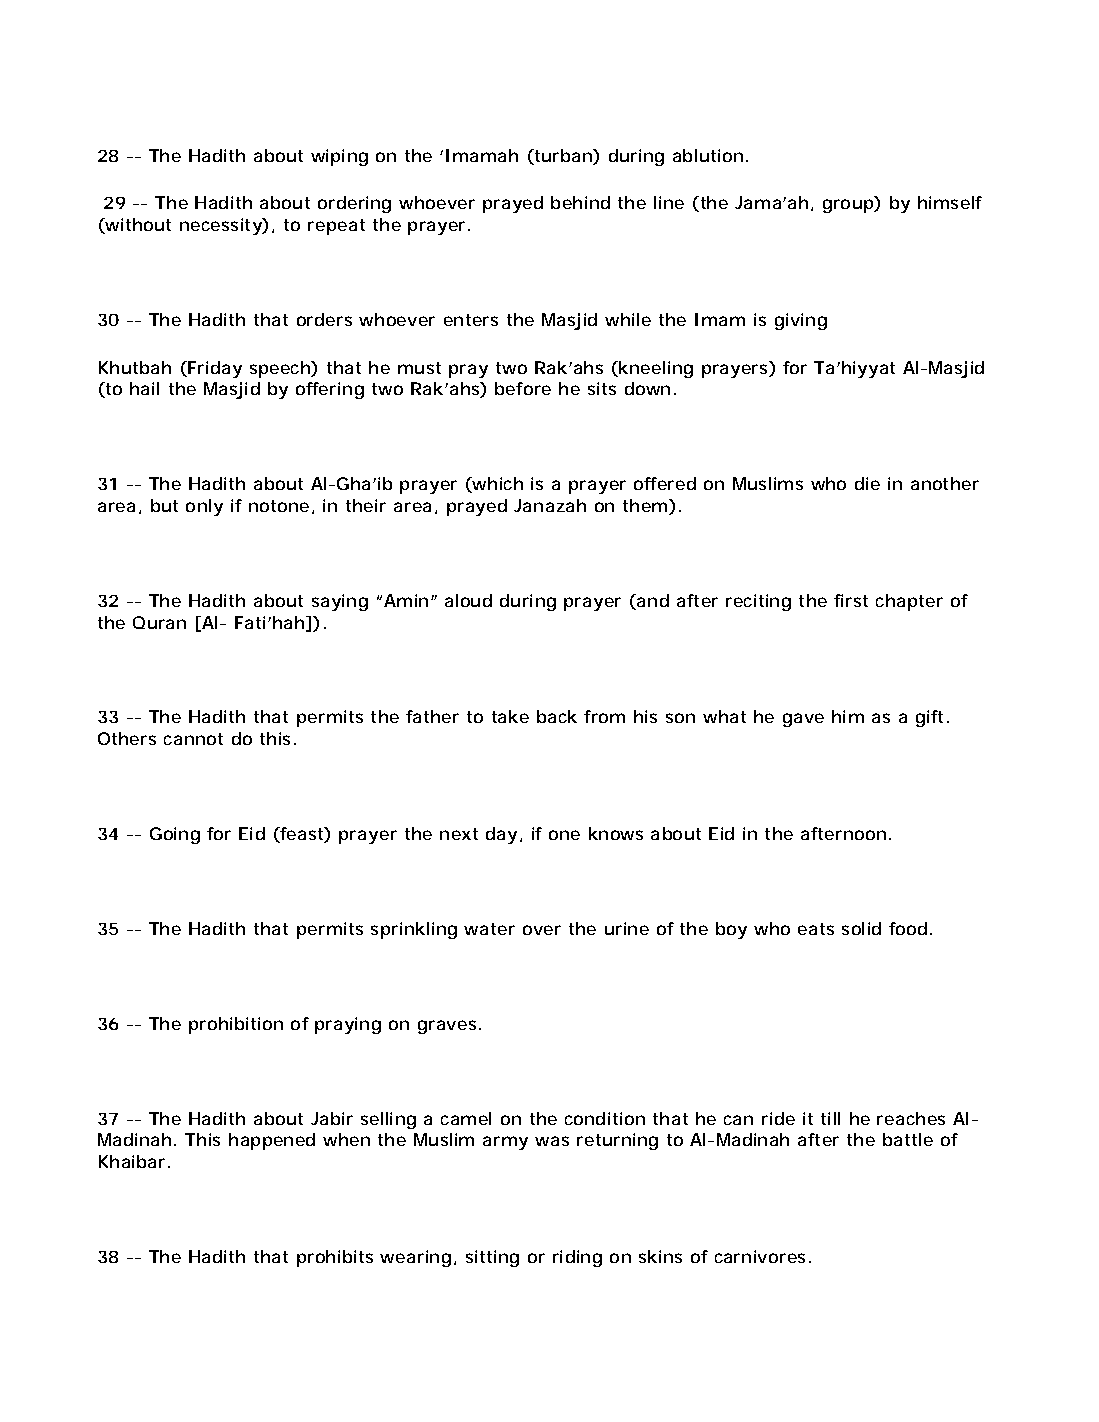 This image has width=1099, height=1422. What do you see at coordinates (861, 928) in the image?
I see `solid` at bounding box center [861, 928].
